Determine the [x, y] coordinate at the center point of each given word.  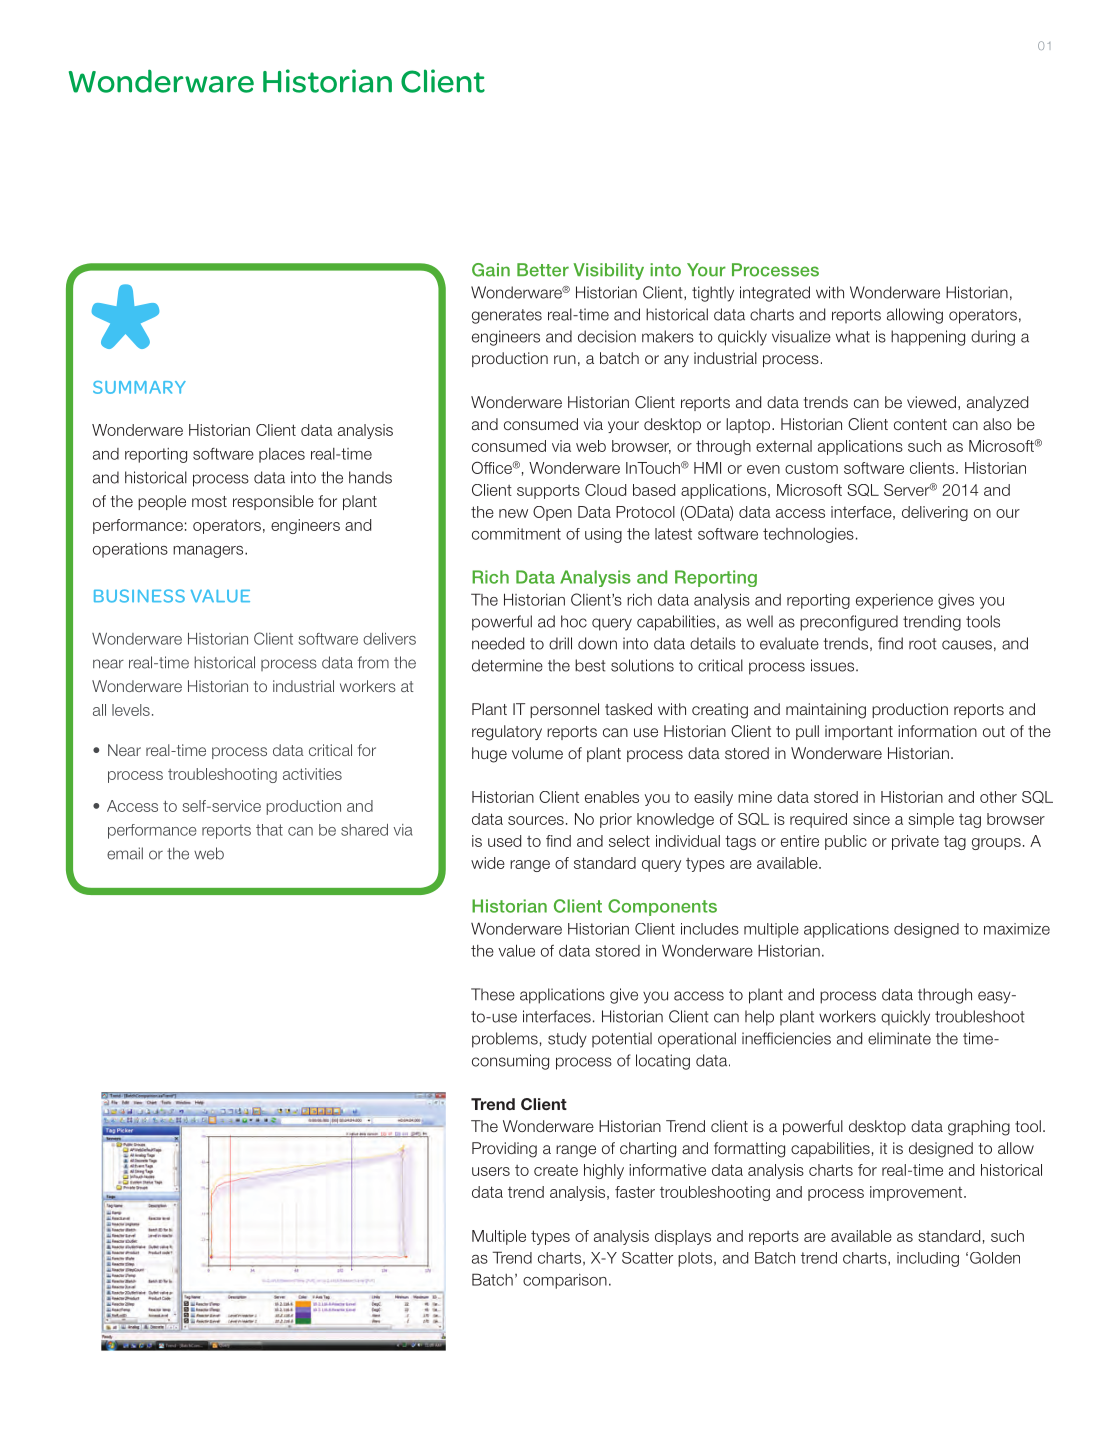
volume [537, 753]
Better [543, 270]
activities [312, 774]
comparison [565, 1281]
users [491, 1171]
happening [928, 338]
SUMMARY [139, 387]
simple [931, 820]
